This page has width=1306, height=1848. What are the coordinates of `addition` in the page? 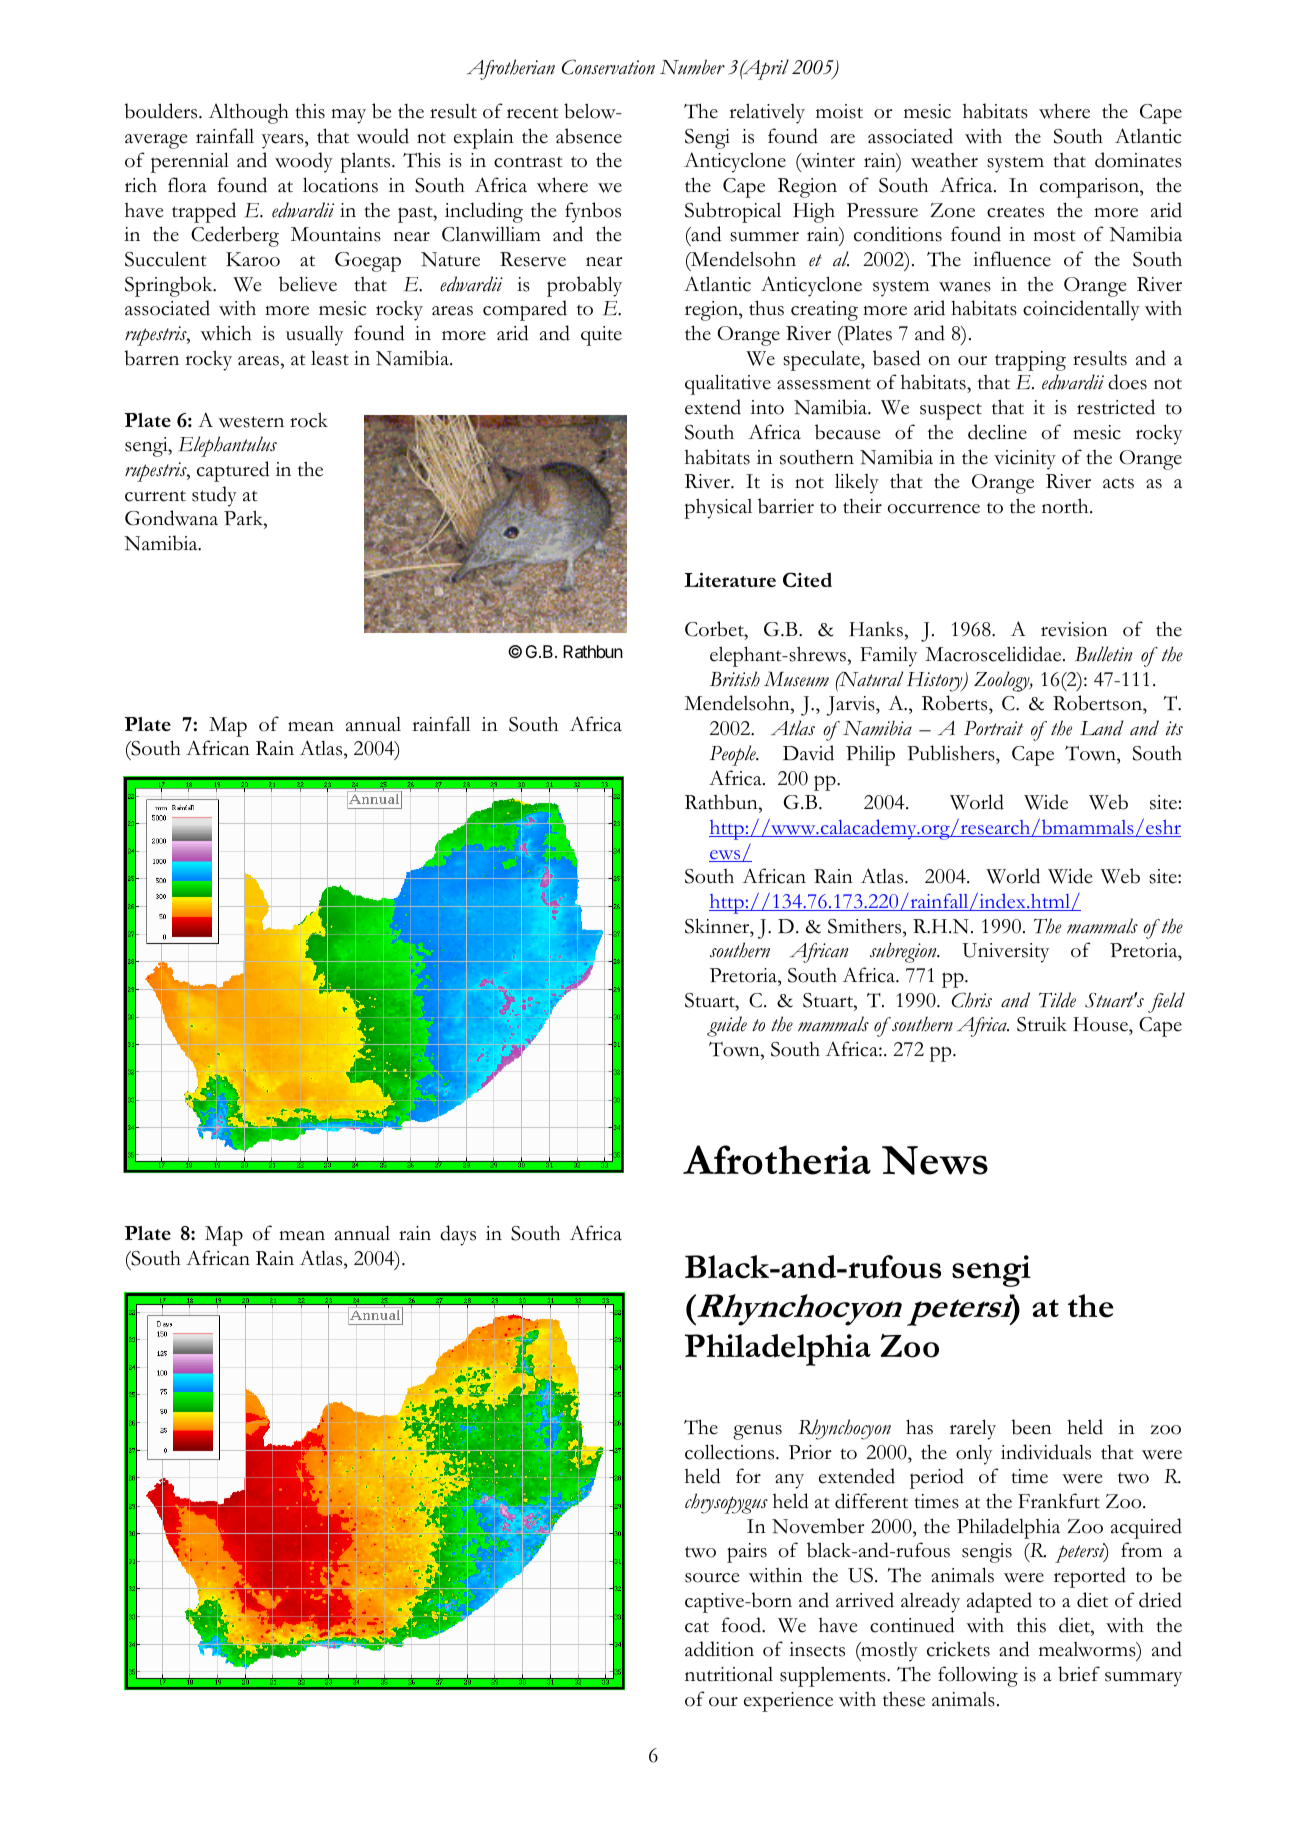 It's located at (719, 1649).
